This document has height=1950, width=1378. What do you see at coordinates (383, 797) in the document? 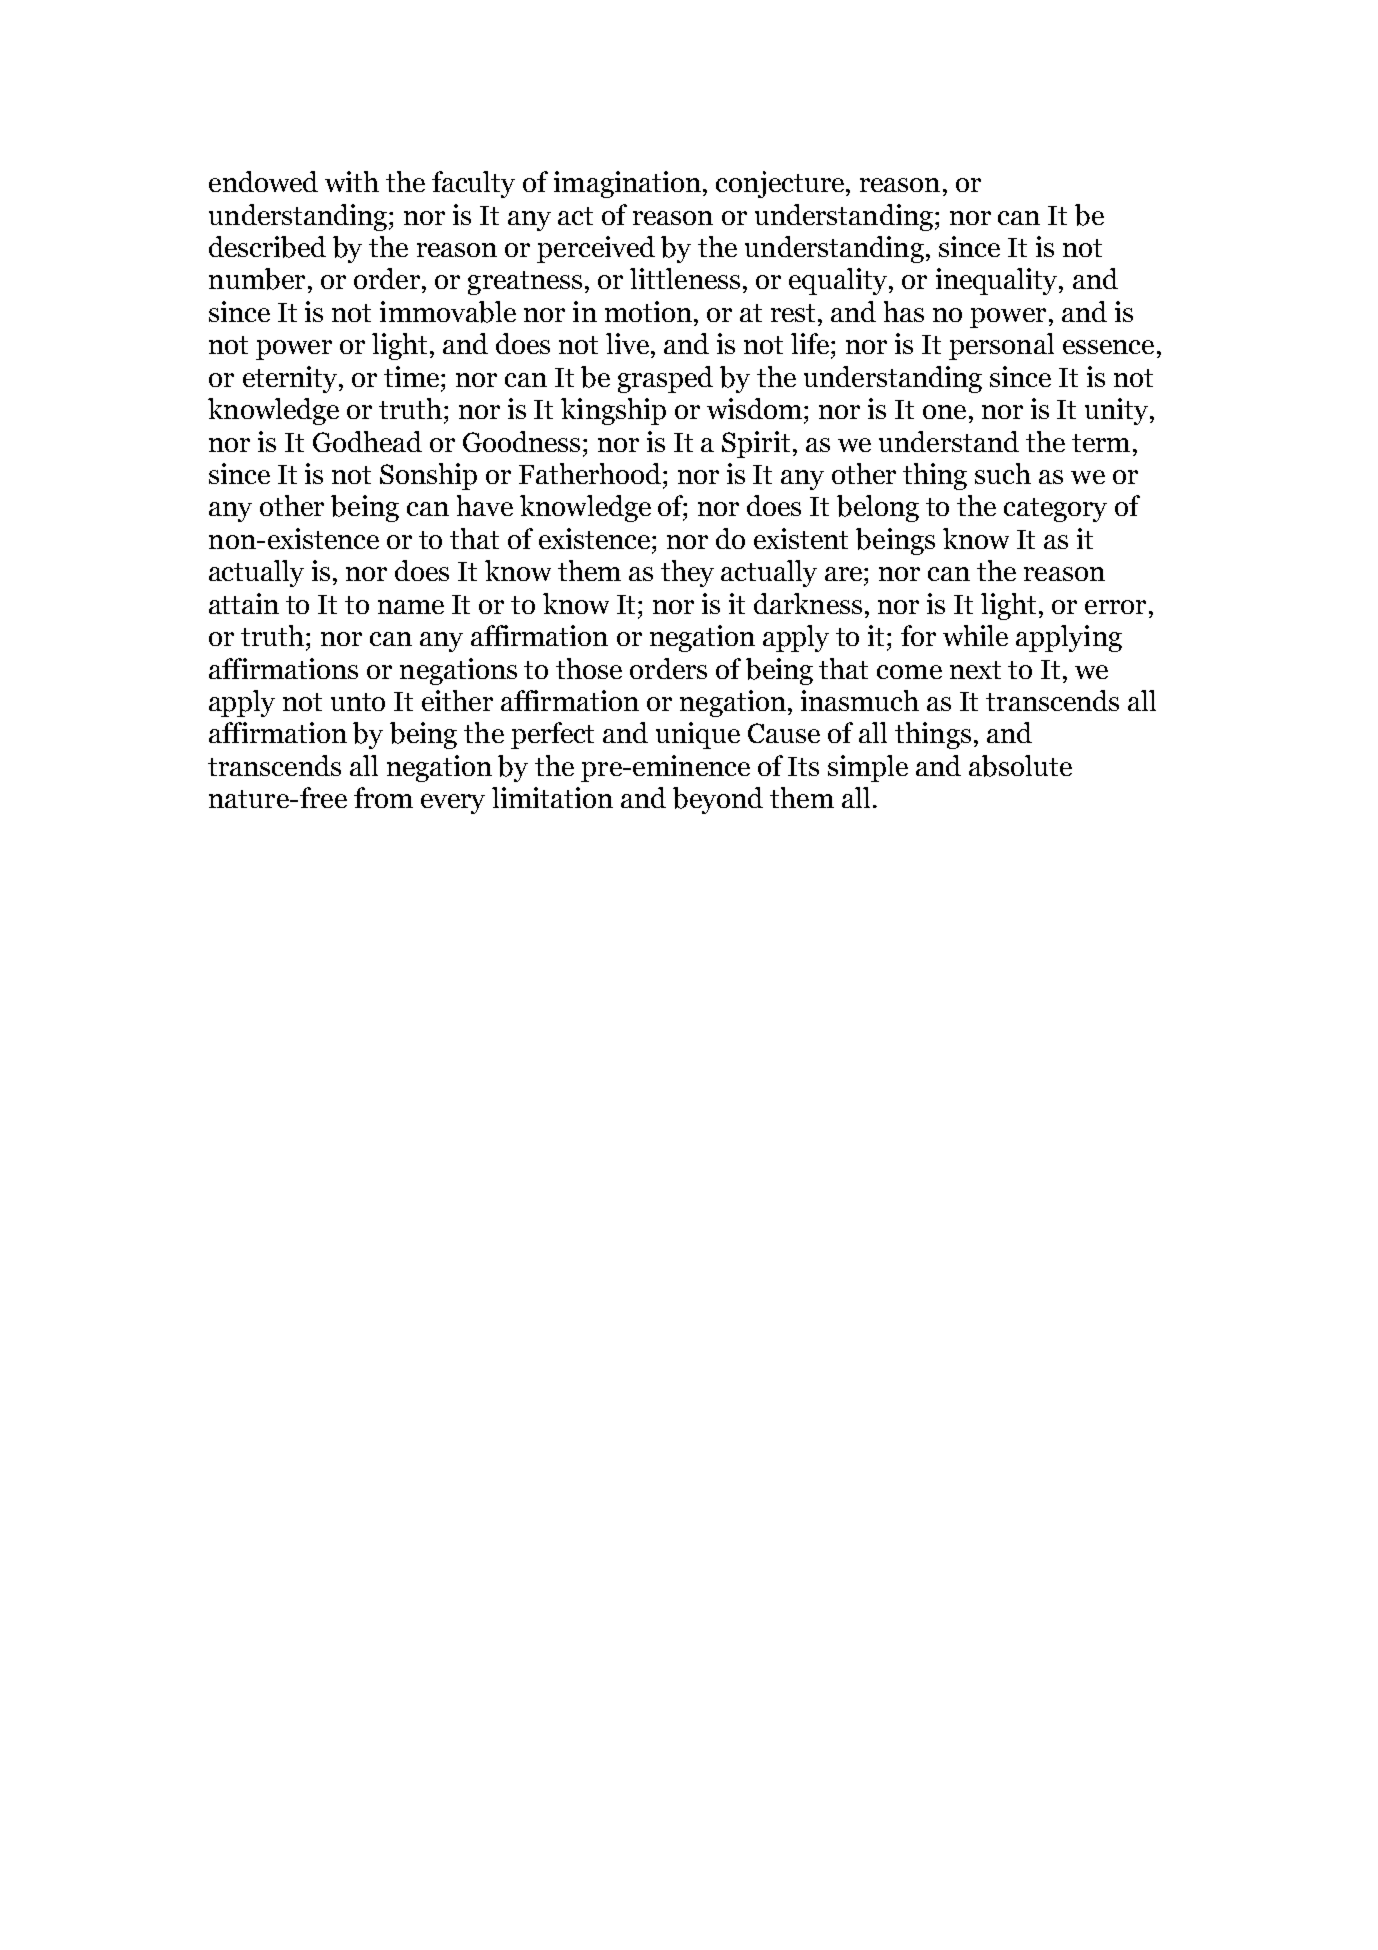
I see `from` at bounding box center [383, 797].
